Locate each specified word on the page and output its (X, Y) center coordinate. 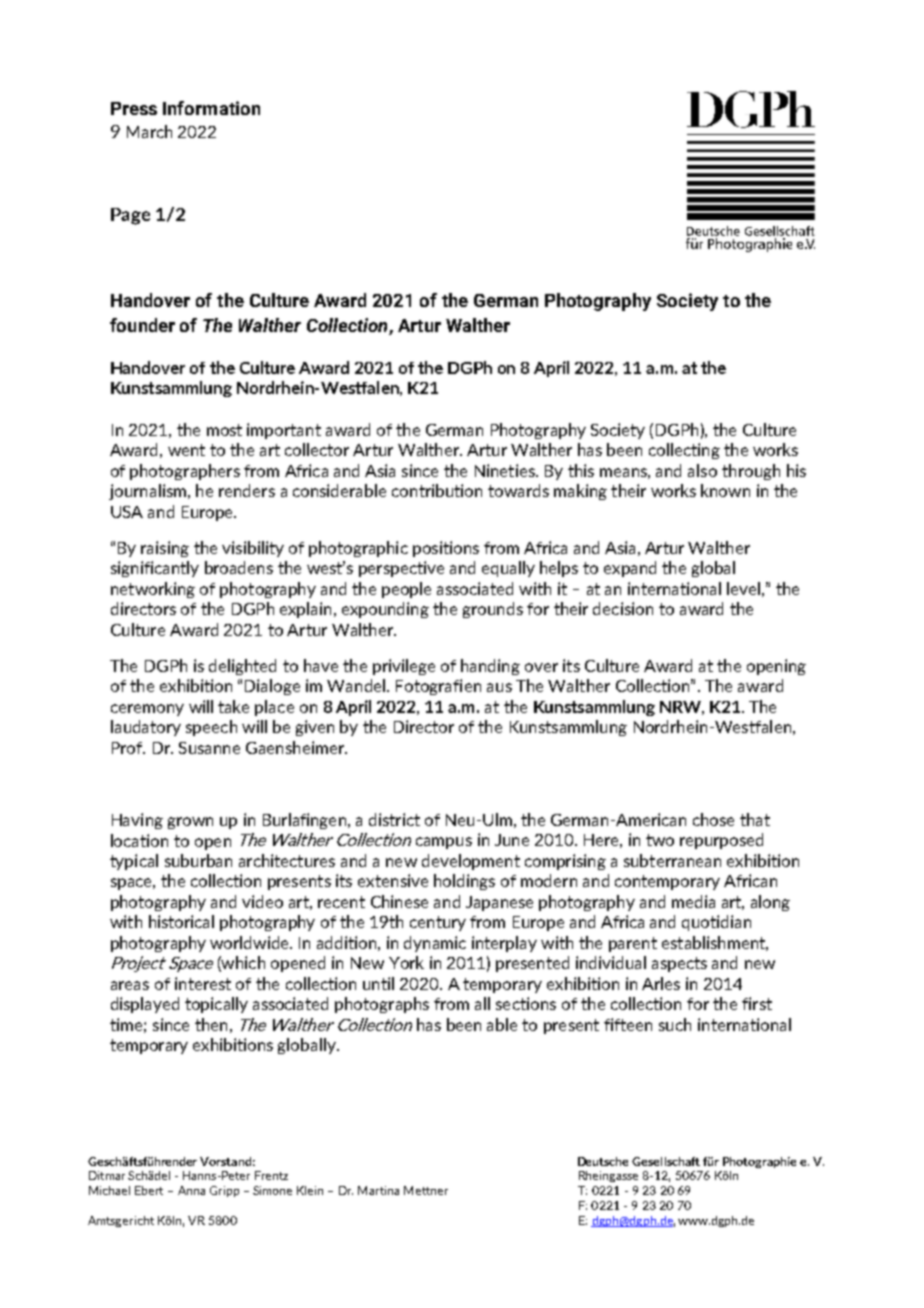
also (702, 470)
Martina (378, 1190)
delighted (242, 667)
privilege (404, 667)
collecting (684, 451)
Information (211, 108)
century (438, 923)
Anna (191, 1190)
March (149, 131)
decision (623, 608)
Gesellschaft (666, 1161)
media (693, 901)
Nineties (506, 470)
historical (181, 921)
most (224, 430)
